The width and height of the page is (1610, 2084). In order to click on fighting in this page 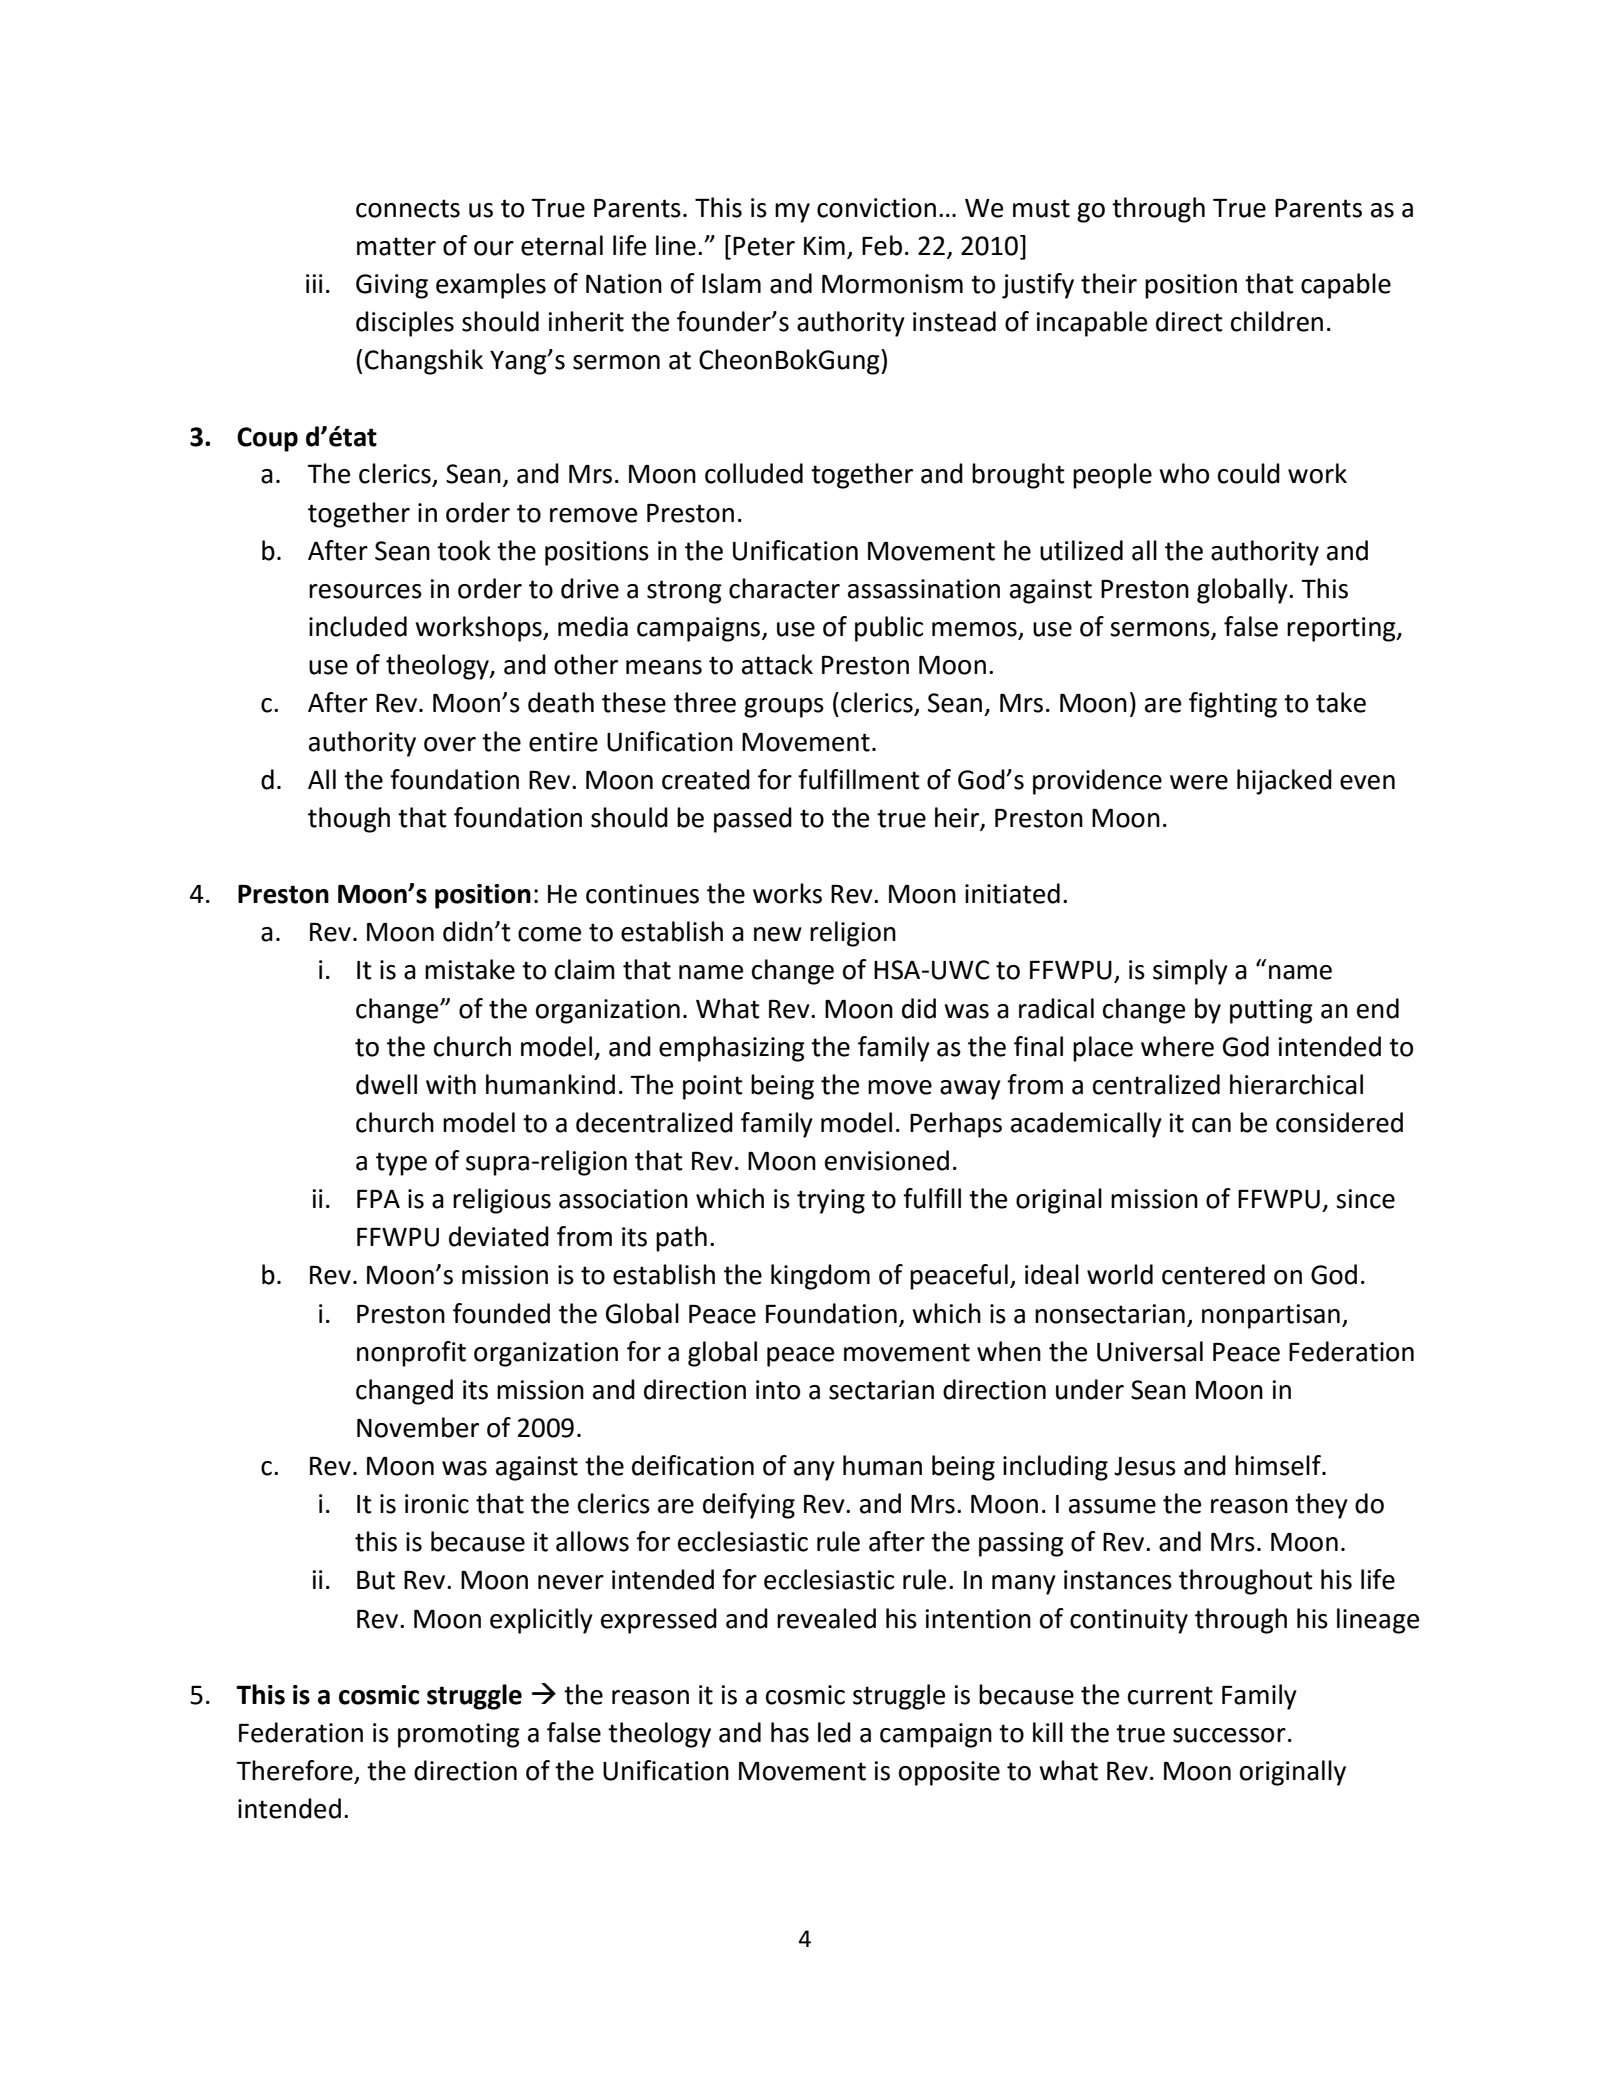, I will do `click(1233, 705)`.
